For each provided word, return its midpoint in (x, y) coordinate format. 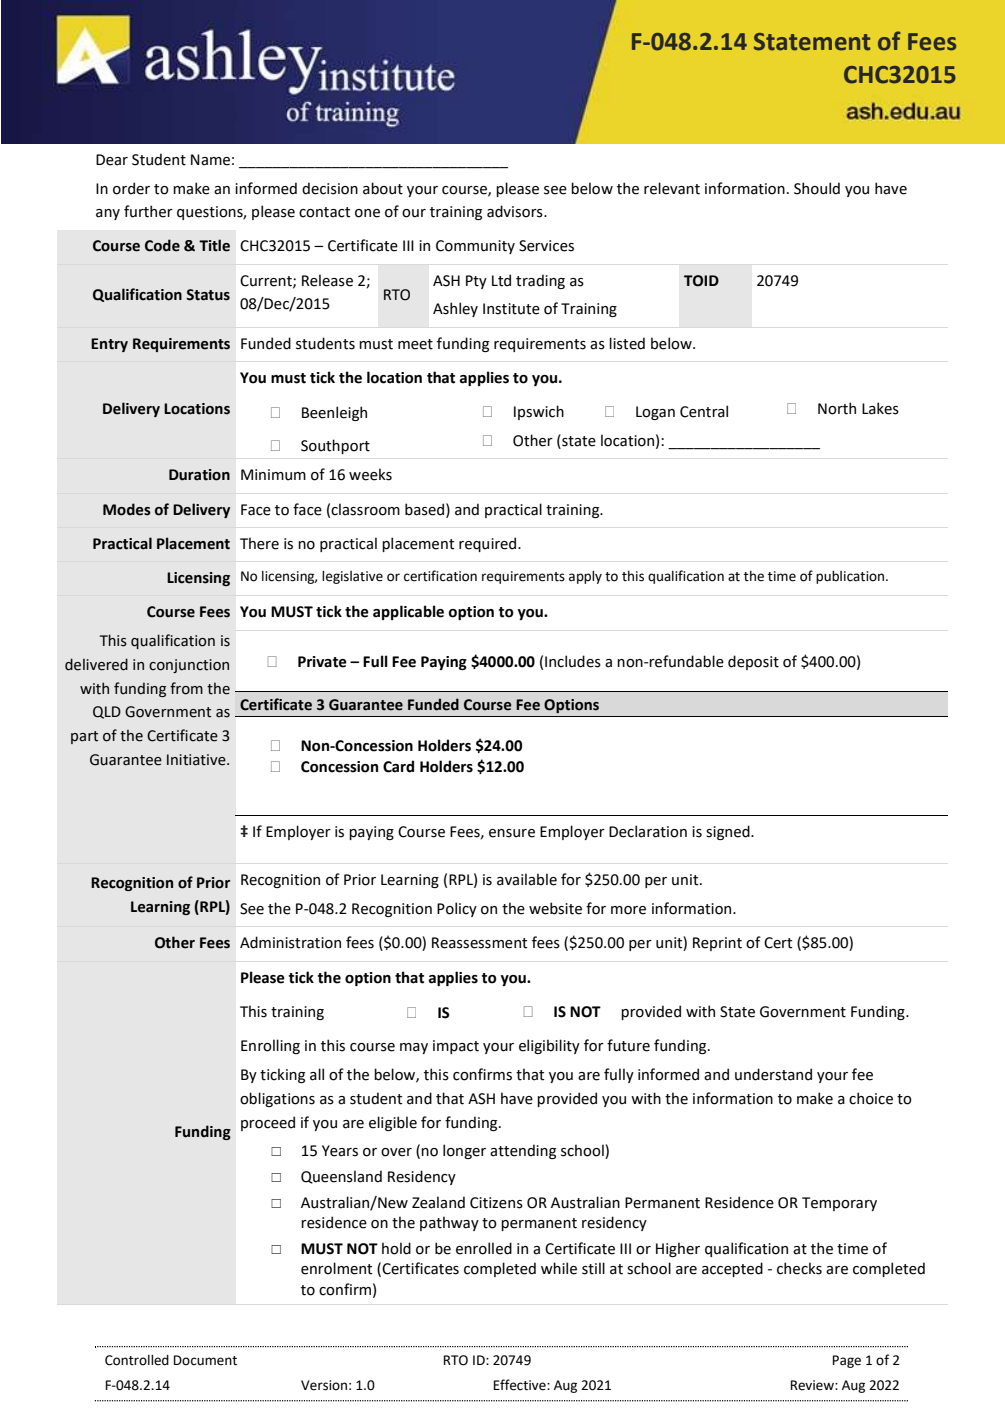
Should (817, 188)
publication (851, 577)
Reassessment (479, 943)
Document (205, 1360)
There (259, 543)
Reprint (717, 944)
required (489, 544)
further (148, 211)
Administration (290, 942)
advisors (516, 211)
